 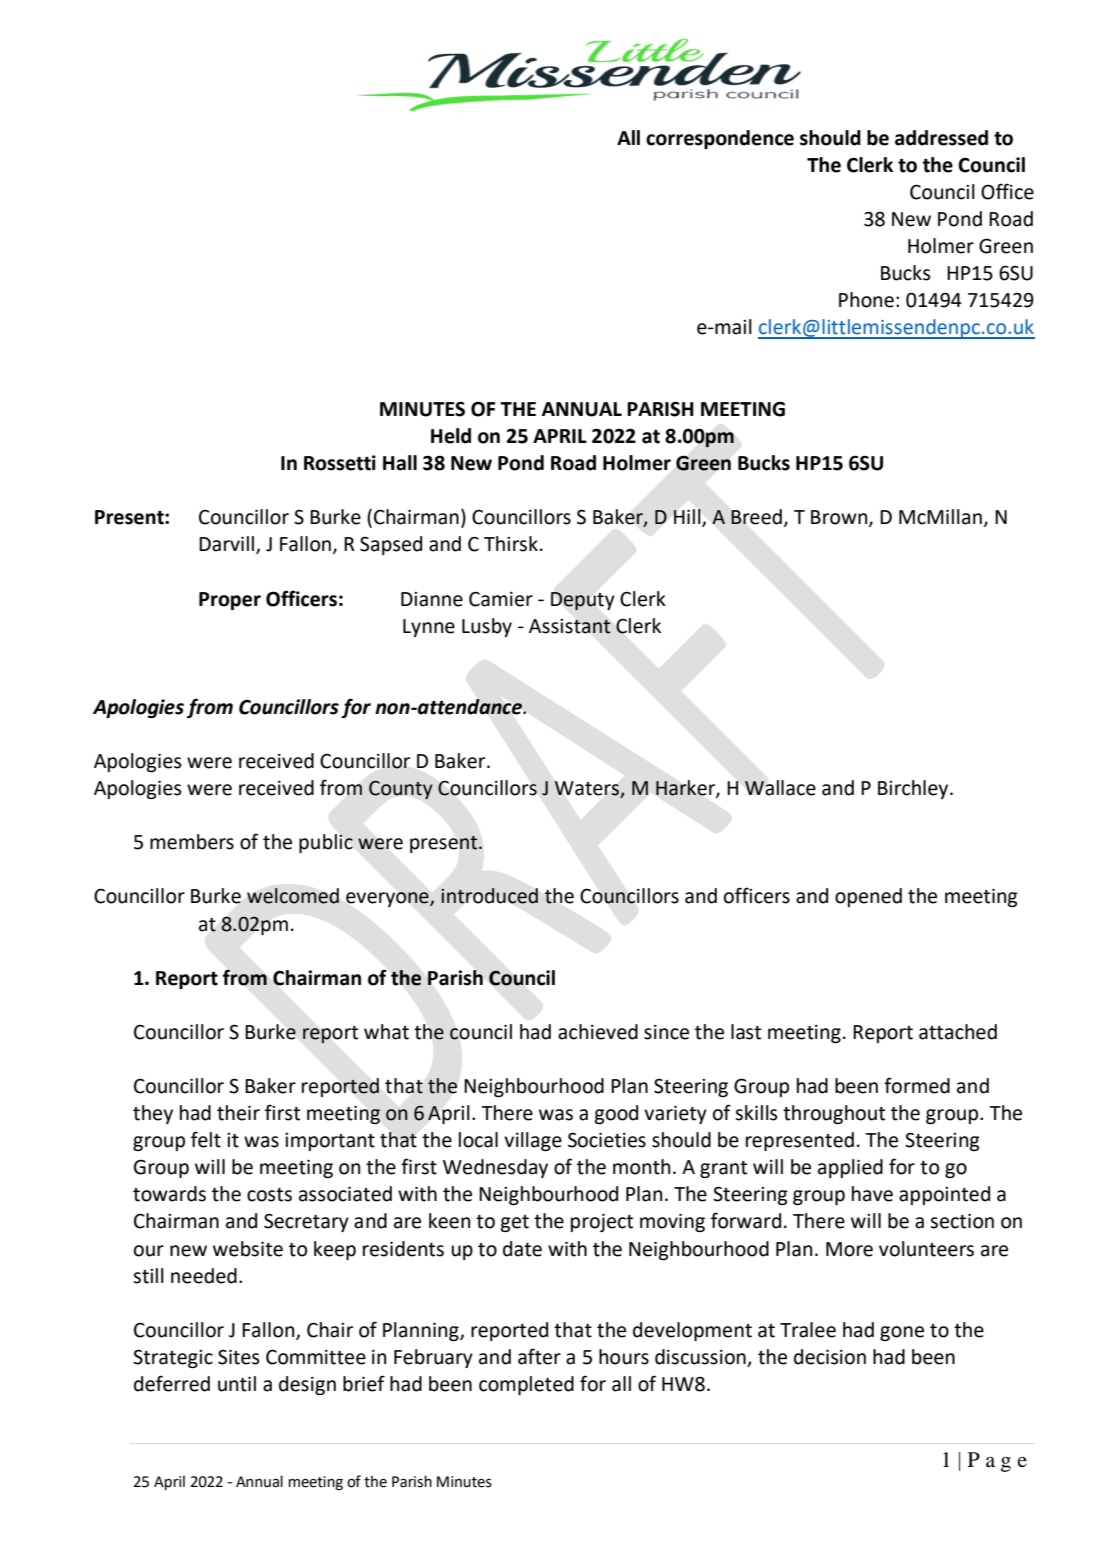 What do you see at coordinates (451, 436) in the image?
I see `Held` at bounding box center [451, 436].
